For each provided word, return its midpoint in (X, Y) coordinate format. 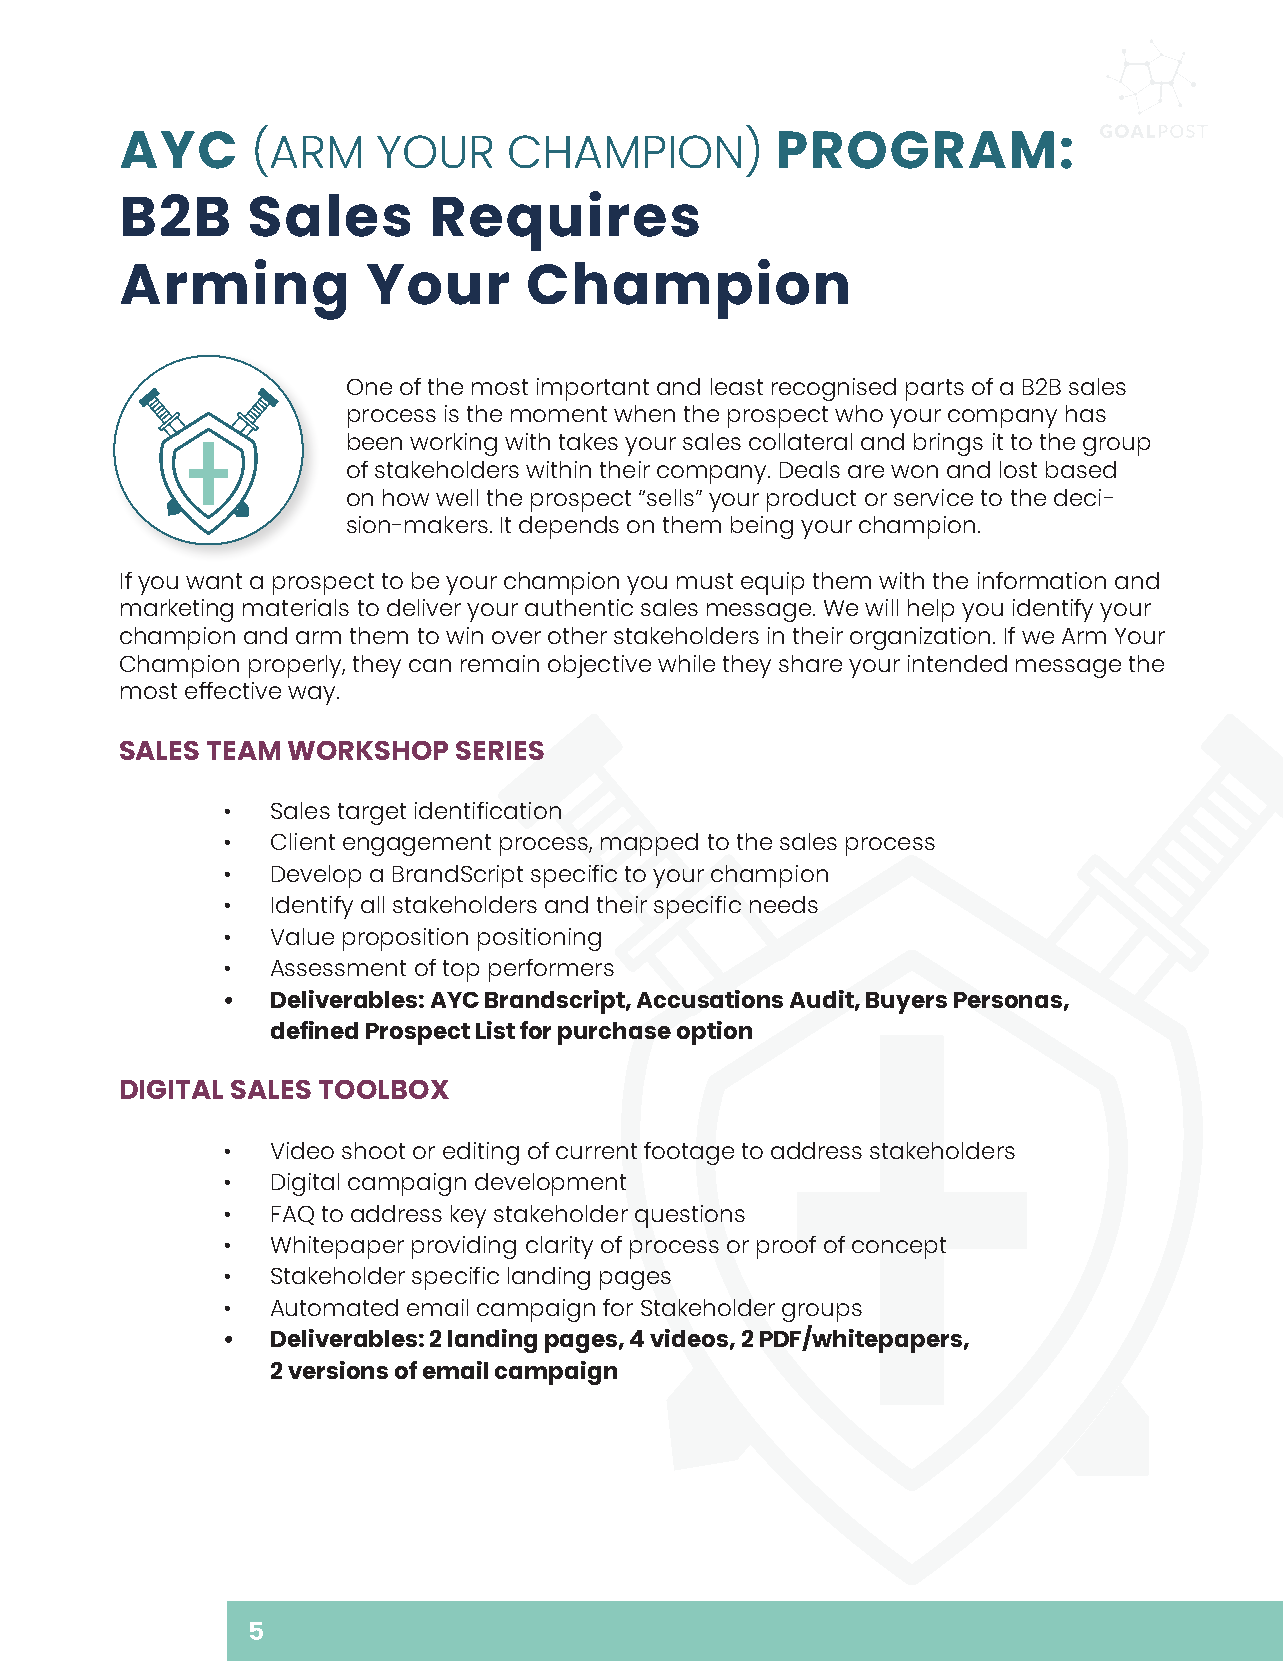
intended (957, 663)
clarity (559, 1247)
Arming (233, 289)
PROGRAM (916, 150)
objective (599, 666)
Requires (566, 221)
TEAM (243, 750)
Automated (334, 1307)
